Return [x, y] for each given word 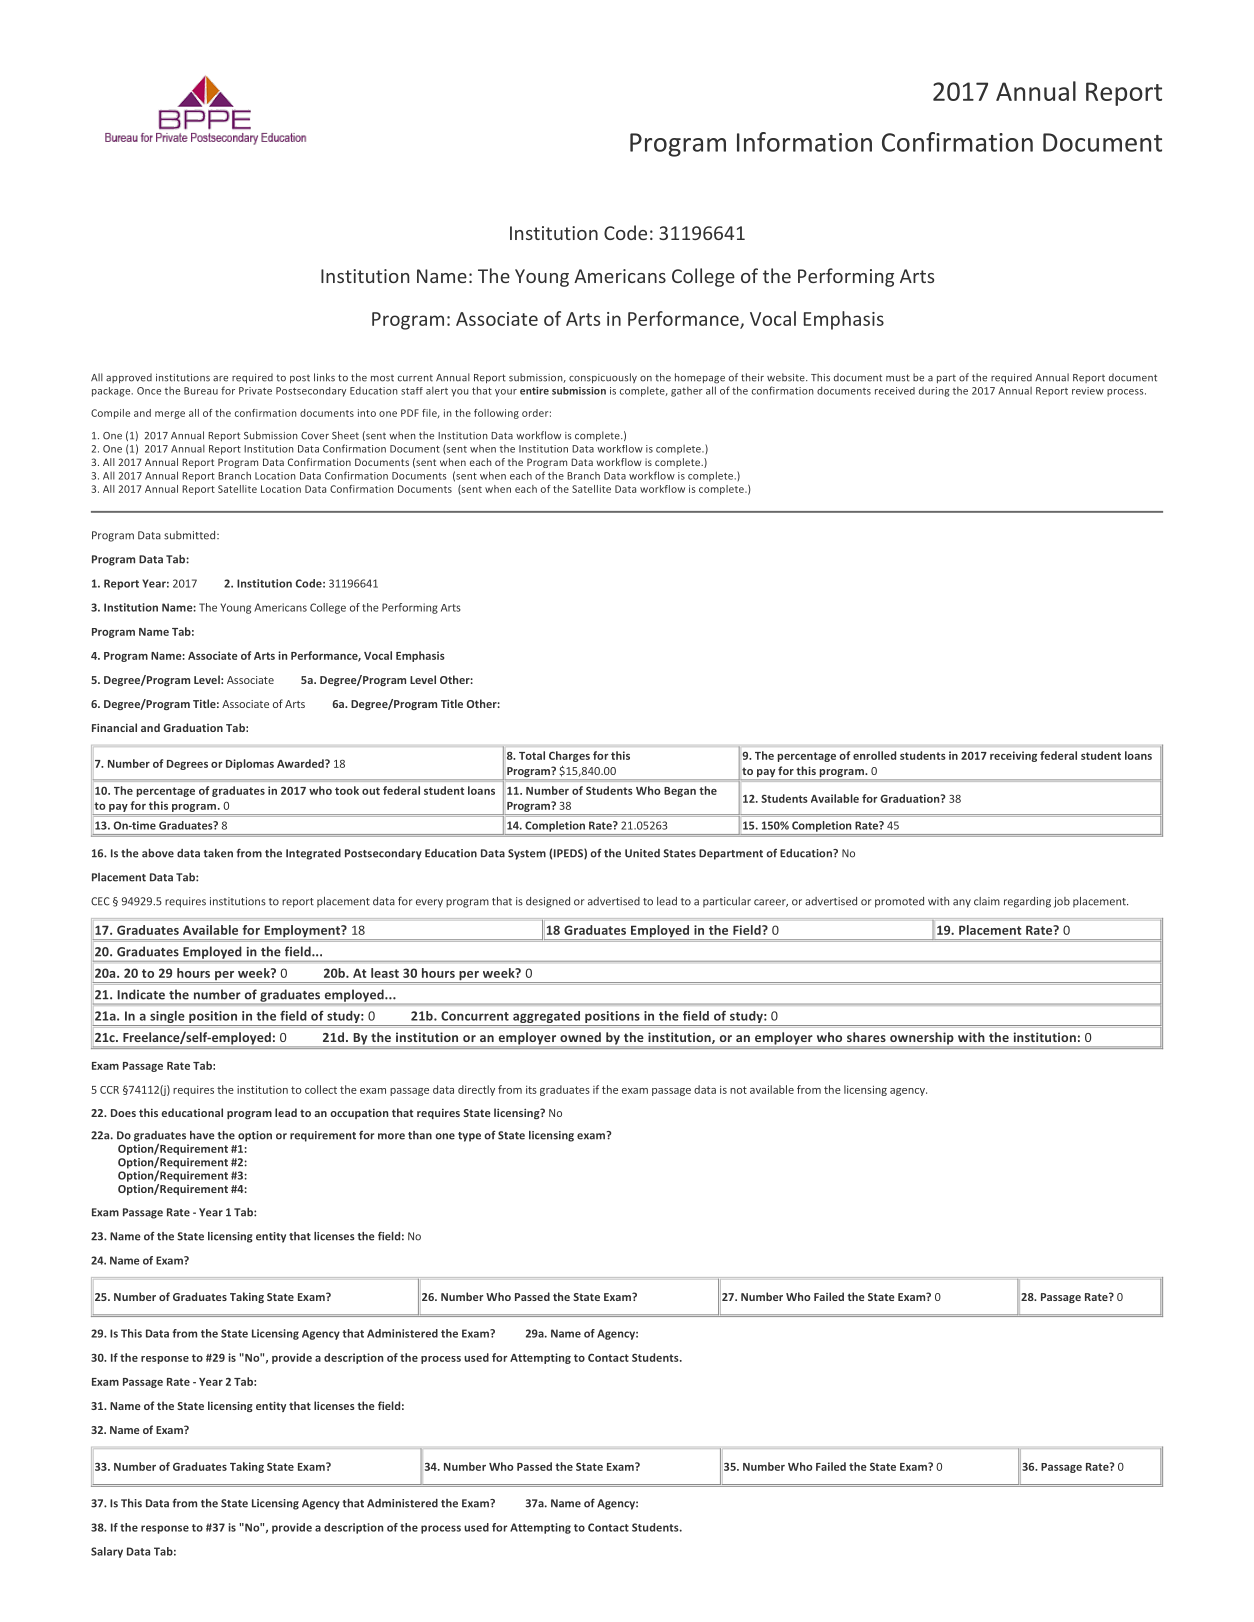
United [642, 853]
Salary [107, 1552]
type [469, 1137]
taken [218, 853]
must [898, 378]
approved [129, 378]
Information [804, 142]
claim [987, 901]
